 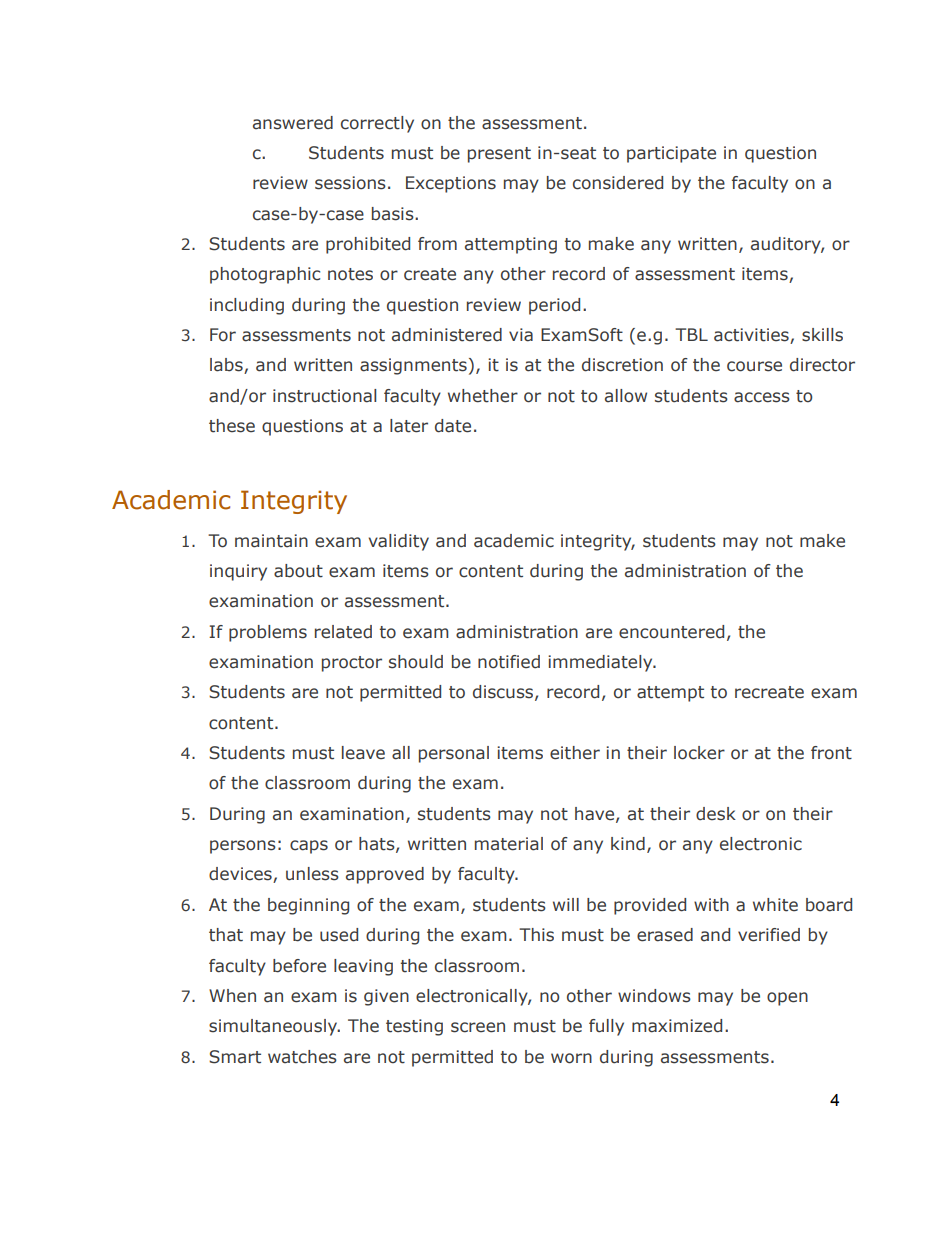 What do you see at coordinates (787, 999) in the screenshot?
I see `open` at bounding box center [787, 999].
